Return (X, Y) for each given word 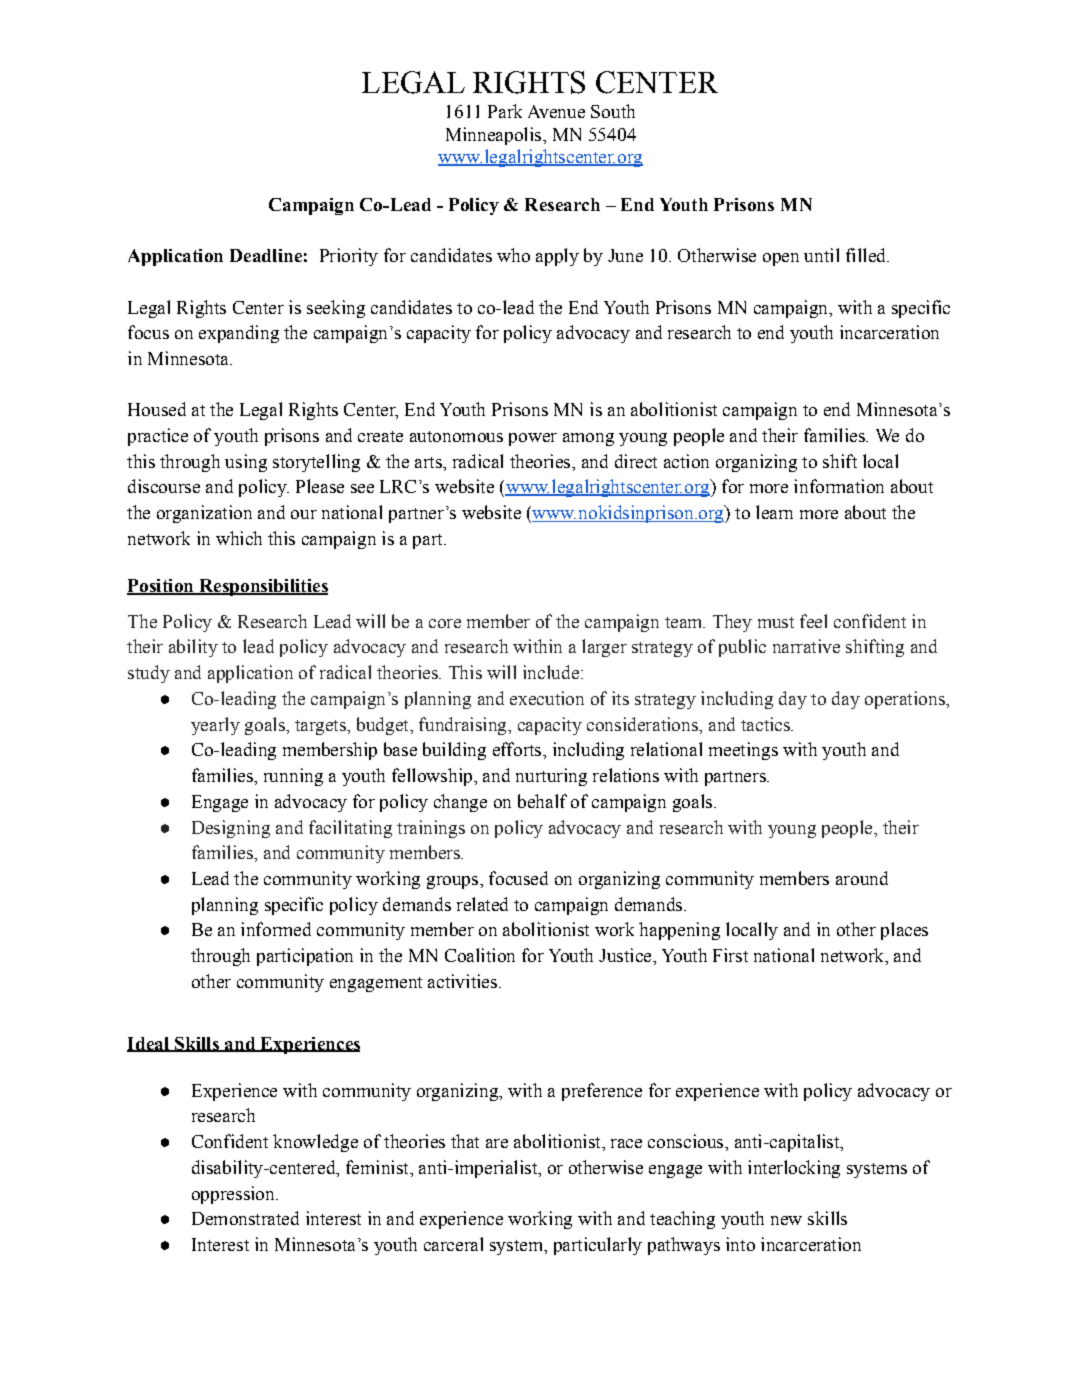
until (821, 255)
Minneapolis (495, 136)
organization (204, 514)
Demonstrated (245, 1218)
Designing (231, 829)
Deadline (266, 255)
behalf (542, 801)
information (839, 486)
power (533, 439)
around (862, 878)
